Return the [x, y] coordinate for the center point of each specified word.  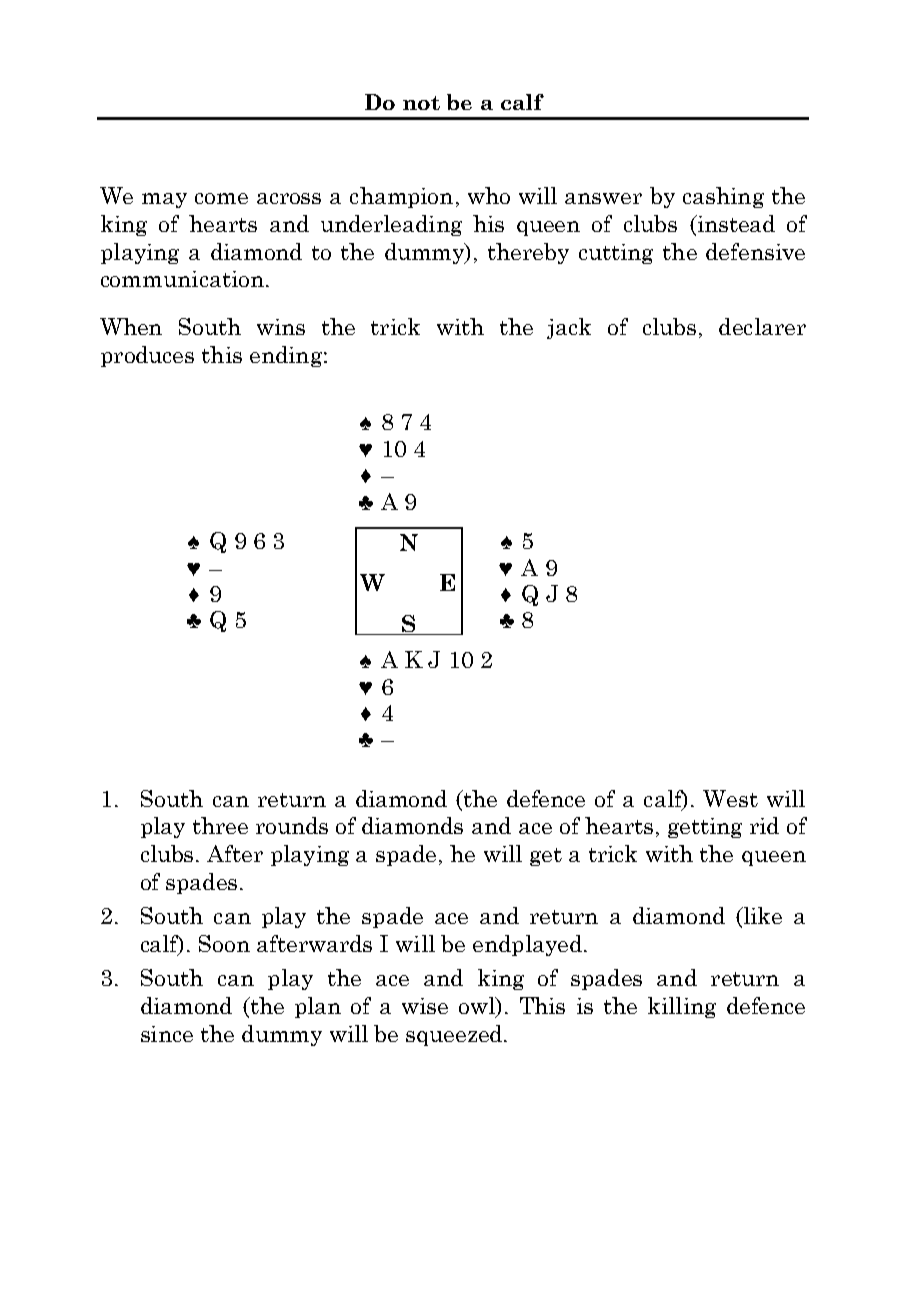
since [167, 1034]
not [421, 103]
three [220, 825]
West [730, 798]
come [221, 198]
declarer [762, 326]
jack [569, 328]
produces [147, 356]
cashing [723, 197]
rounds [292, 825]
